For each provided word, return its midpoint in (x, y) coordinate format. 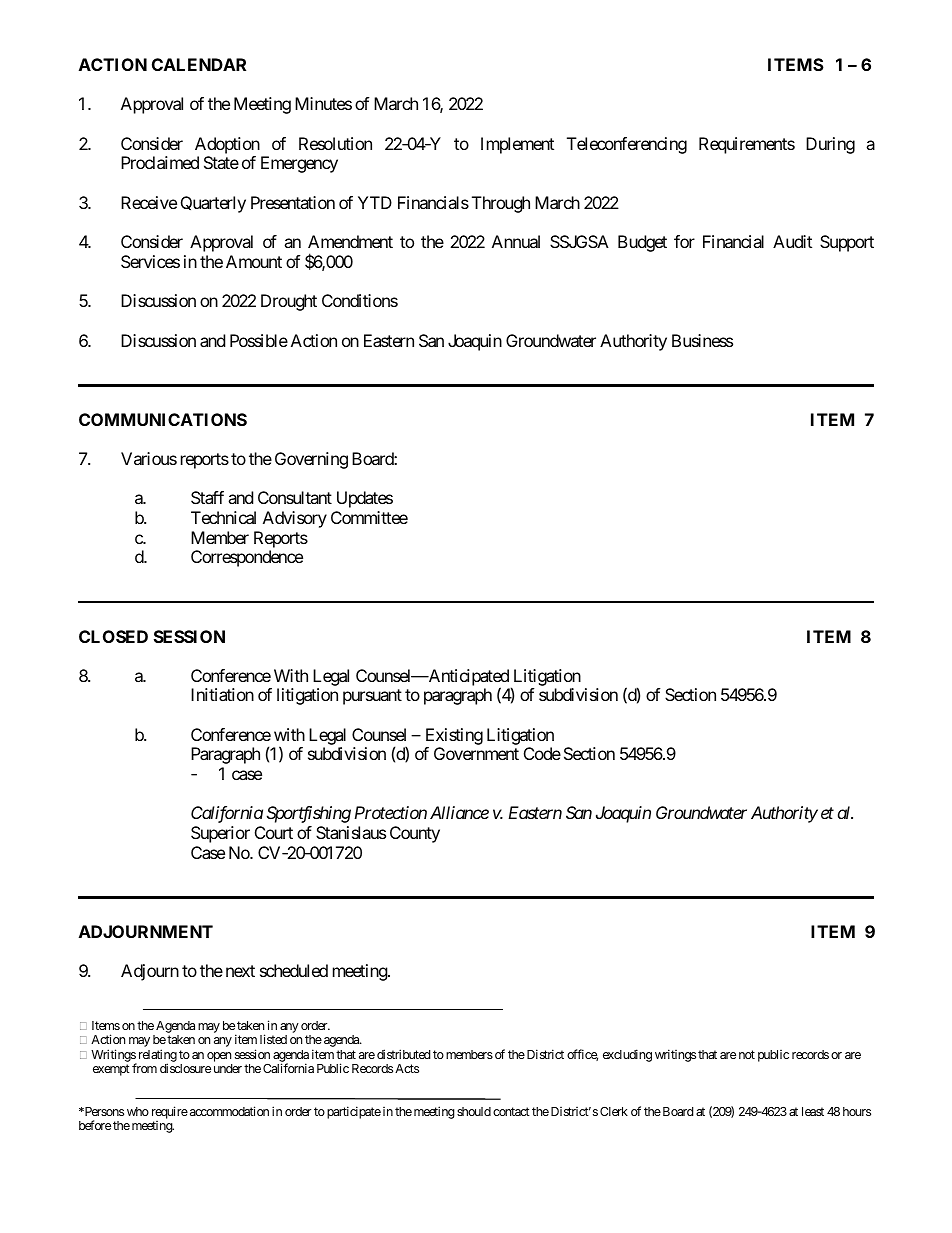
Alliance (459, 812)
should (474, 1111)
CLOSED (113, 636)
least (813, 1111)
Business (702, 340)
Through (501, 204)
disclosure (185, 1068)
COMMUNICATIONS (163, 419)
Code (542, 753)
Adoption (228, 147)
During (830, 145)
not (747, 1054)
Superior (220, 834)
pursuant (372, 697)
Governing (311, 460)
